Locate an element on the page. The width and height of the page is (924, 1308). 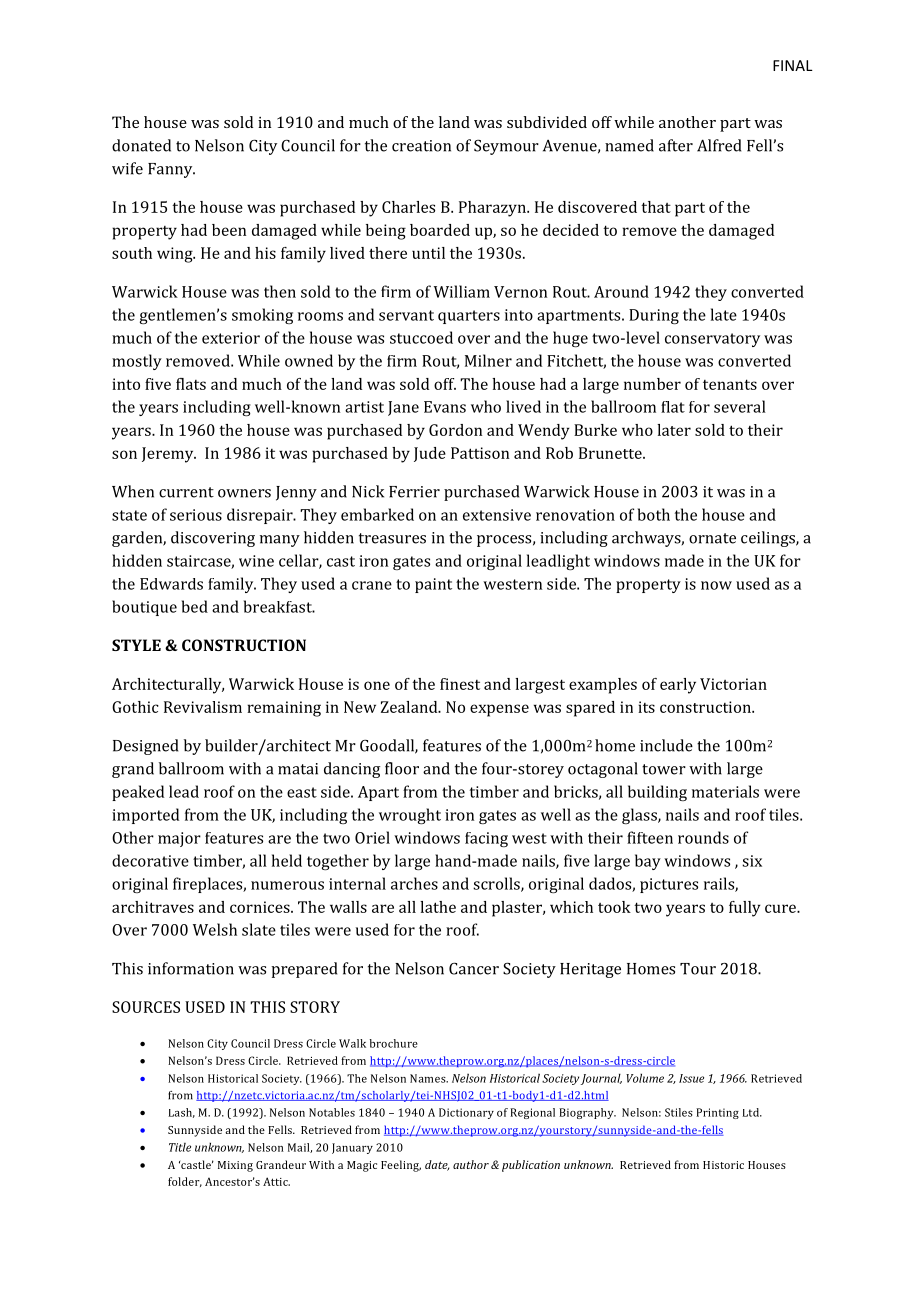
Title is located at coordinates (180, 1147).
